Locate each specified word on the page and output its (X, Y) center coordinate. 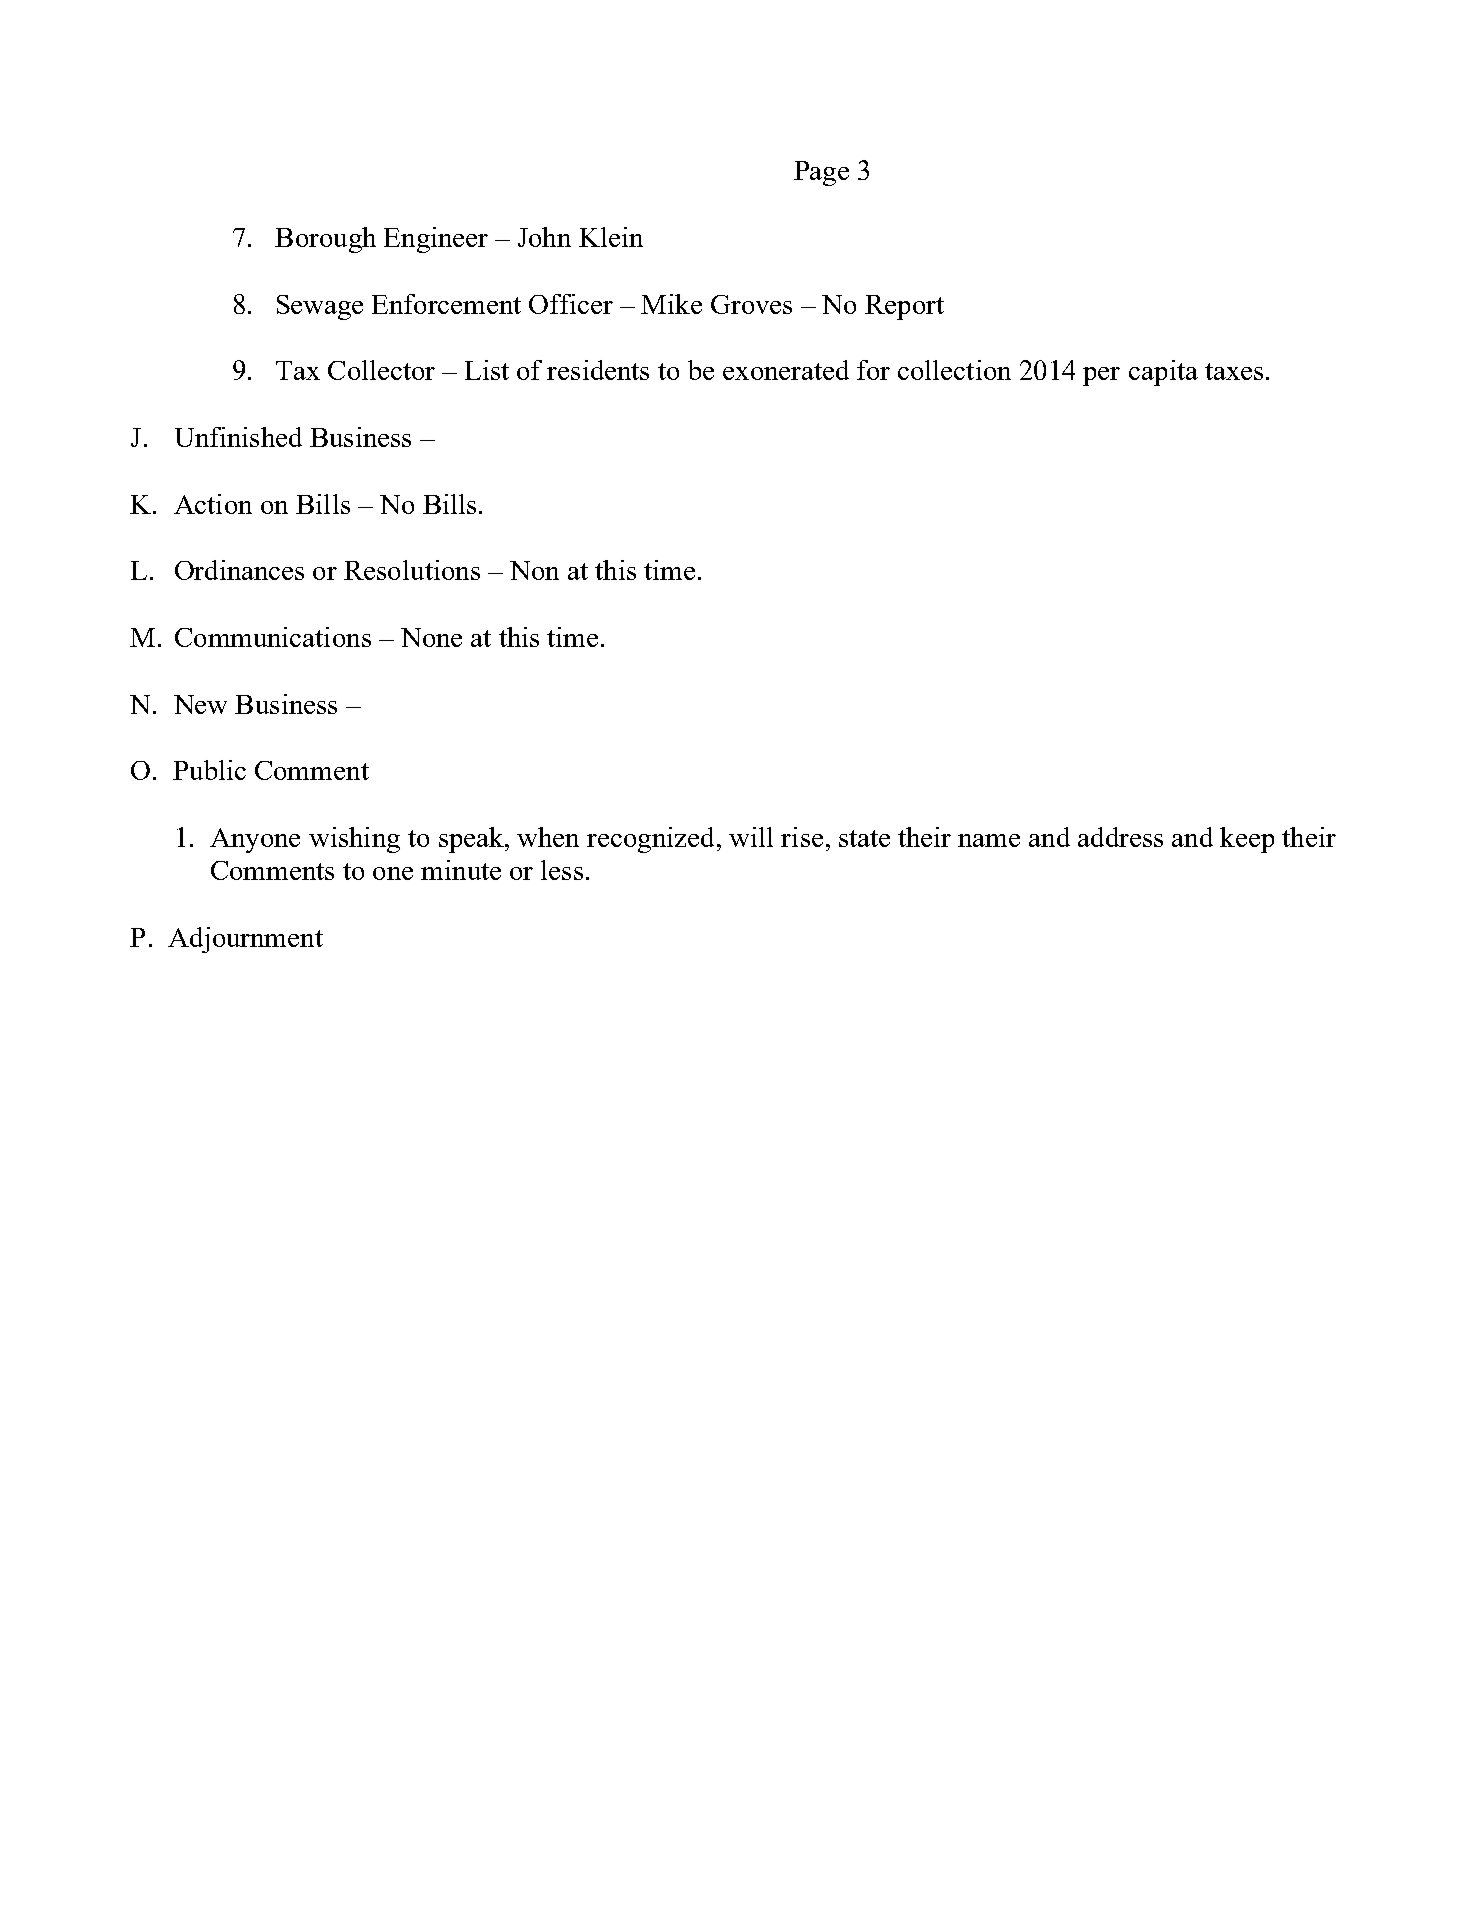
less (562, 870)
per (1101, 376)
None (431, 637)
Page (821, 173)
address (1120, 837)
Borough (325, 240)
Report (904, 307)
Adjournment (245, 940)
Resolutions (412, 570)
